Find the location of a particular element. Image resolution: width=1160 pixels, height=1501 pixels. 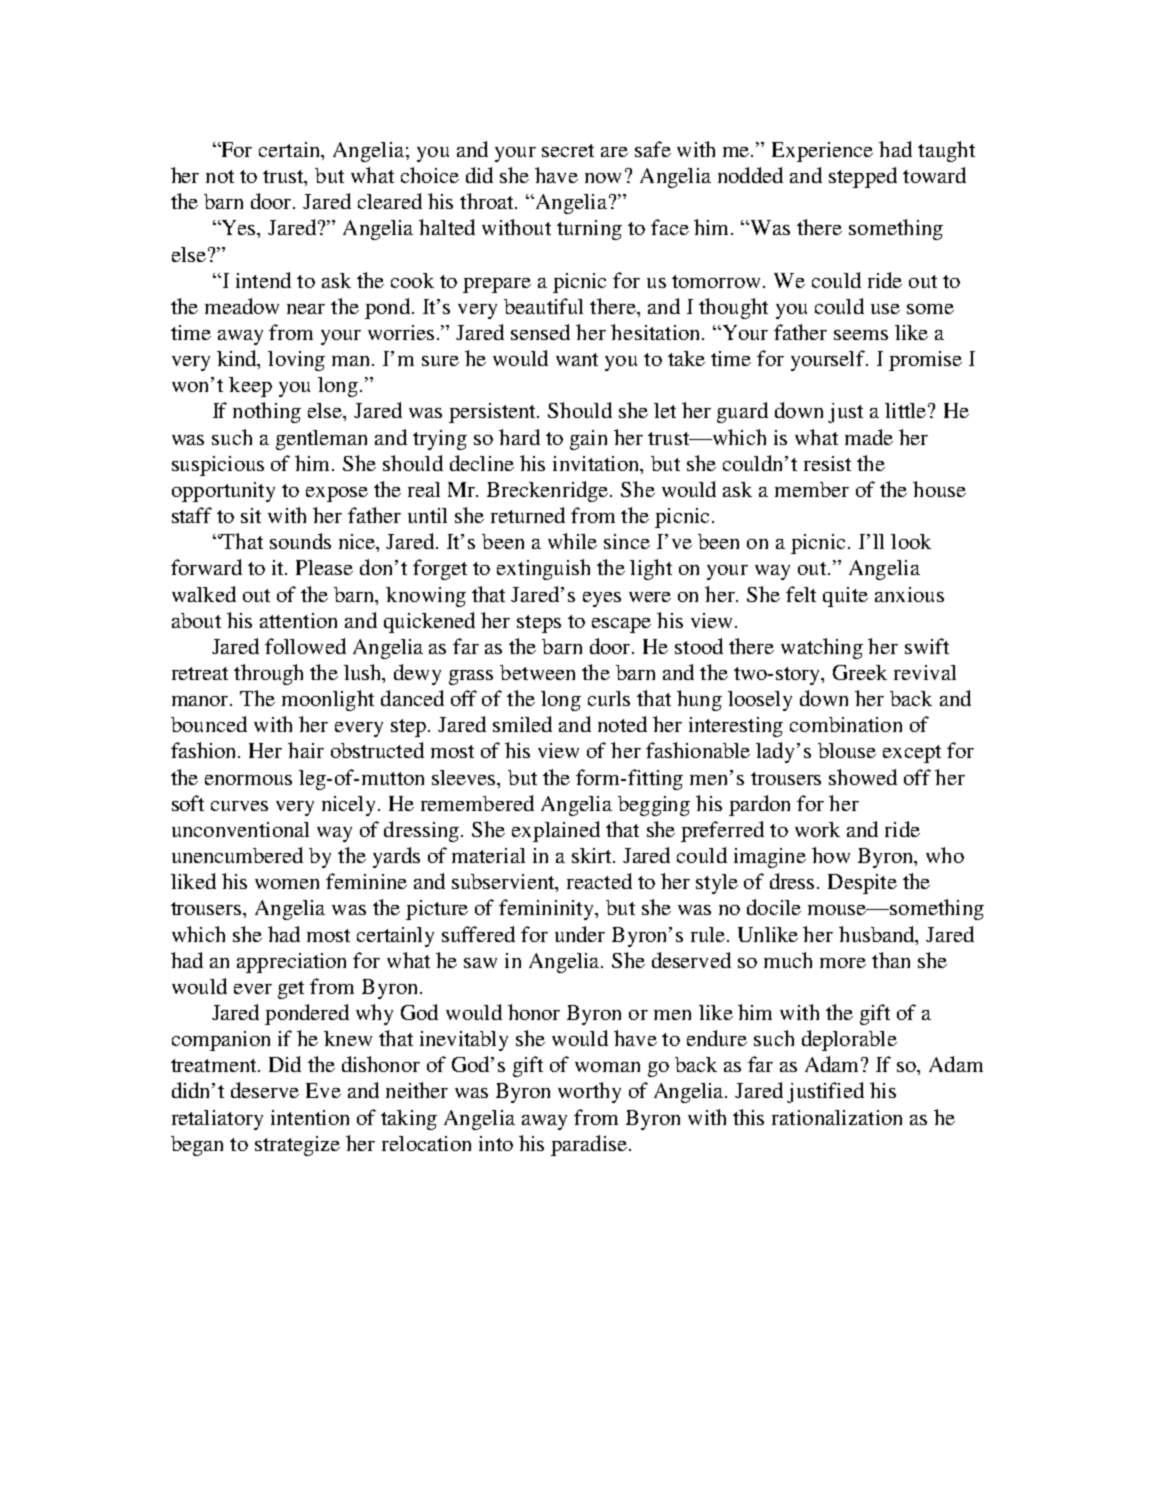

rationalization is located at coordinates (837, 1117).
